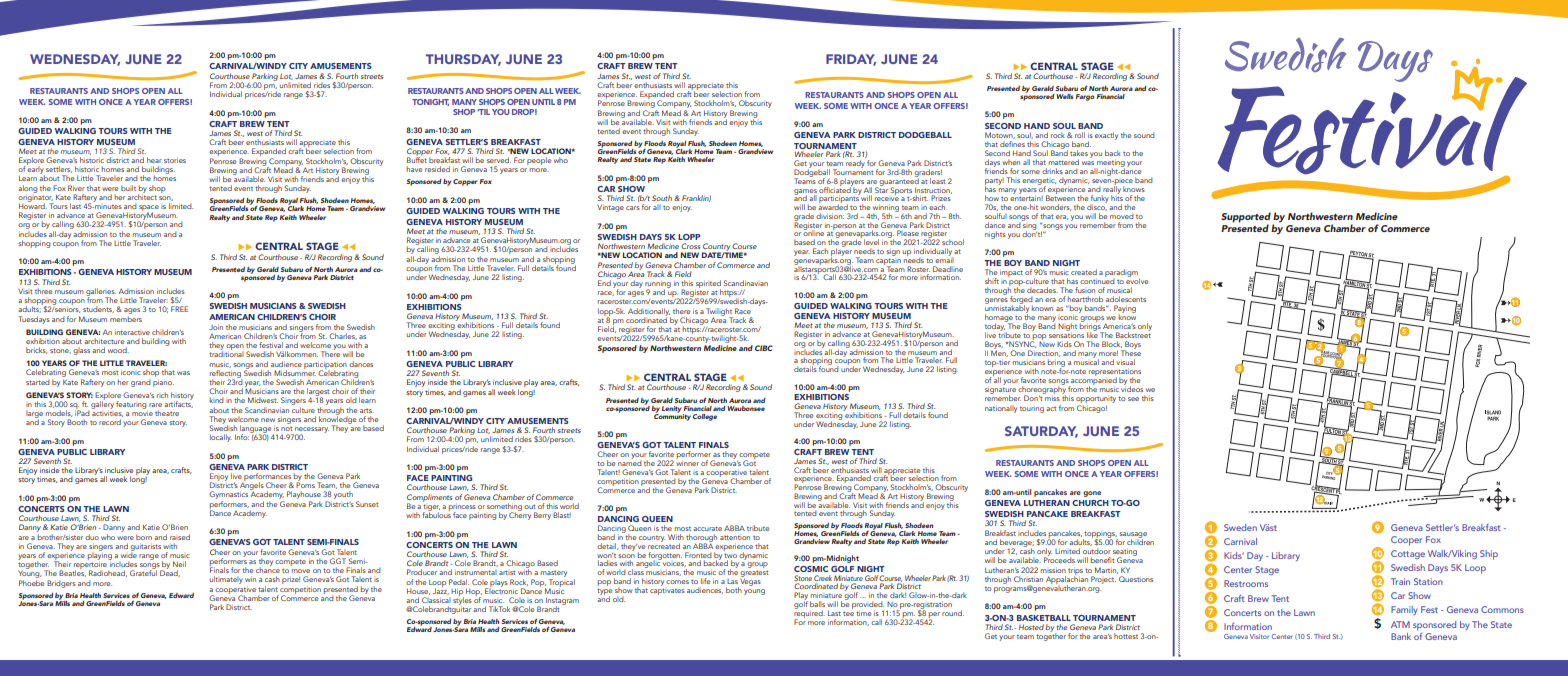 This document has height=676, width=1568. Describe the element at coordinates (1085, 97) in the document. I see `Fargo` at that location.
